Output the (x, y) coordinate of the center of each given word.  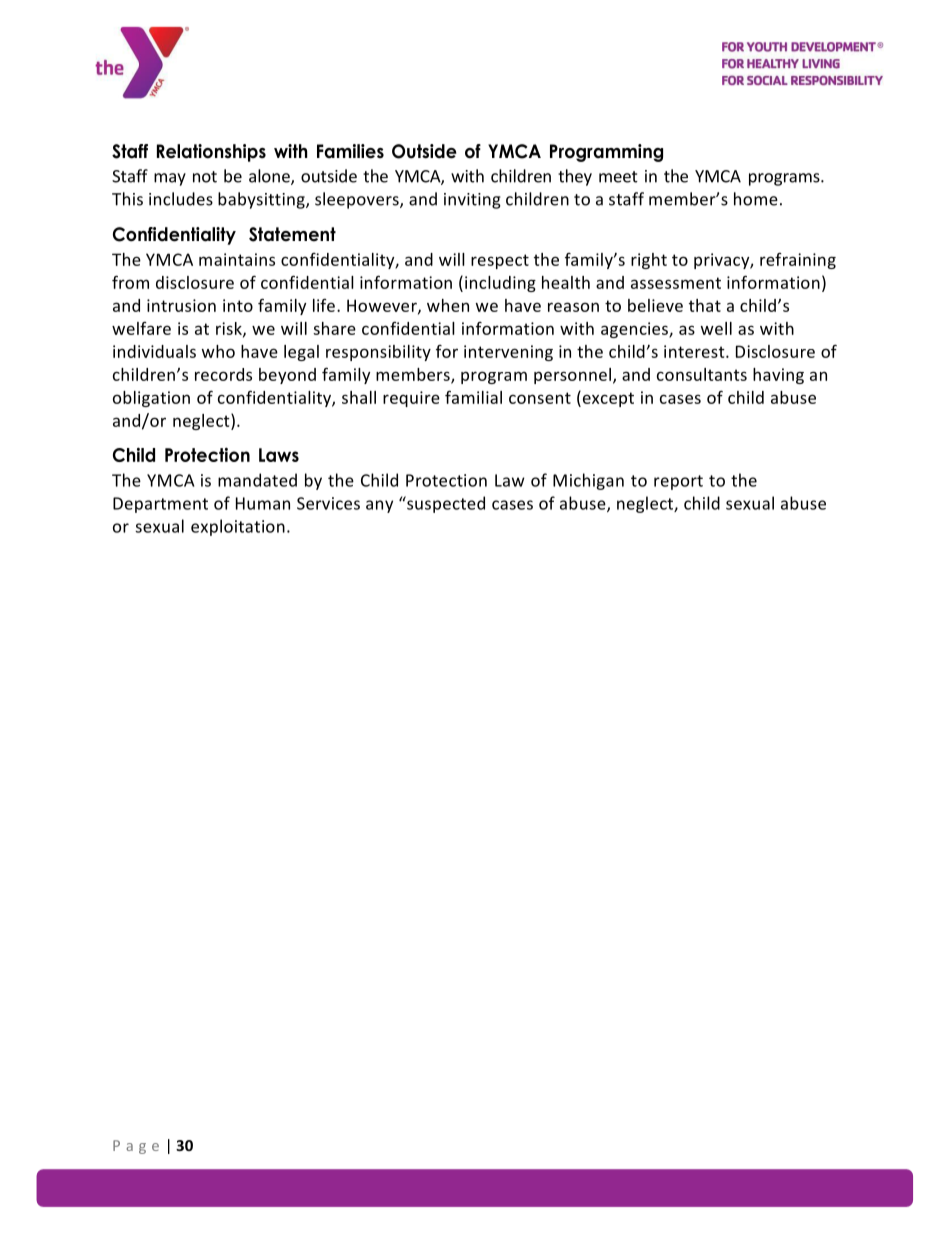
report (678, 482)
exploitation (238, 527)
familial (473, 397)
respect (500, 261)
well (716, 328)
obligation (151, 399)
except (607, 398)
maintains (237, 259)
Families (350, 151)
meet (618, 177)
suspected (445, 504)
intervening (508, 353)
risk (230, 329)
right (649, 261)
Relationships (211, 153)
